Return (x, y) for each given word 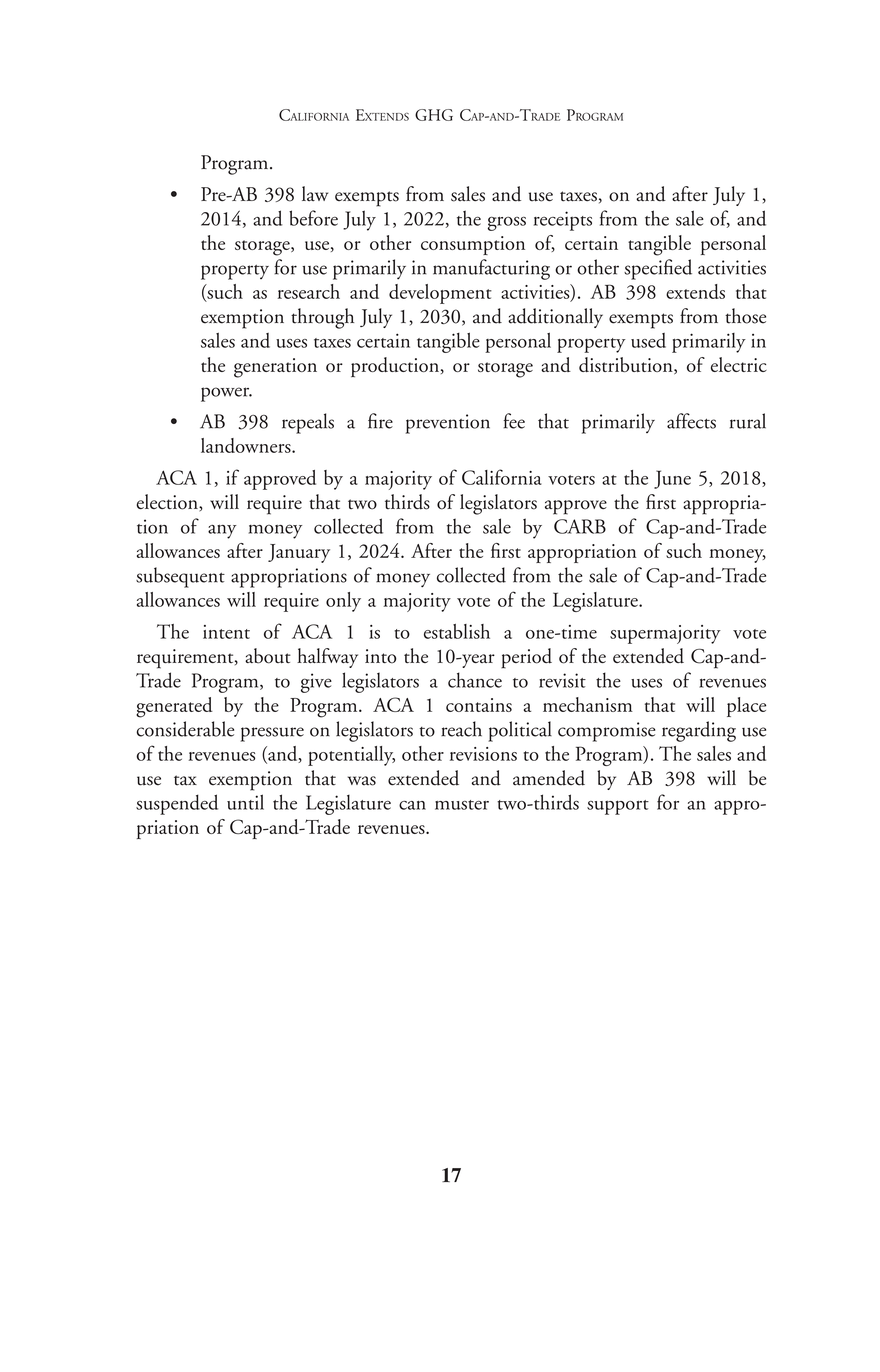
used (648, 340)
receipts (563, 221)
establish (457, 631)
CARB (580, 526)
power (226, 394)
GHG (434, 115)
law (315, 194)
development (440, 294)
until (245, 802)
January (299, 553)
